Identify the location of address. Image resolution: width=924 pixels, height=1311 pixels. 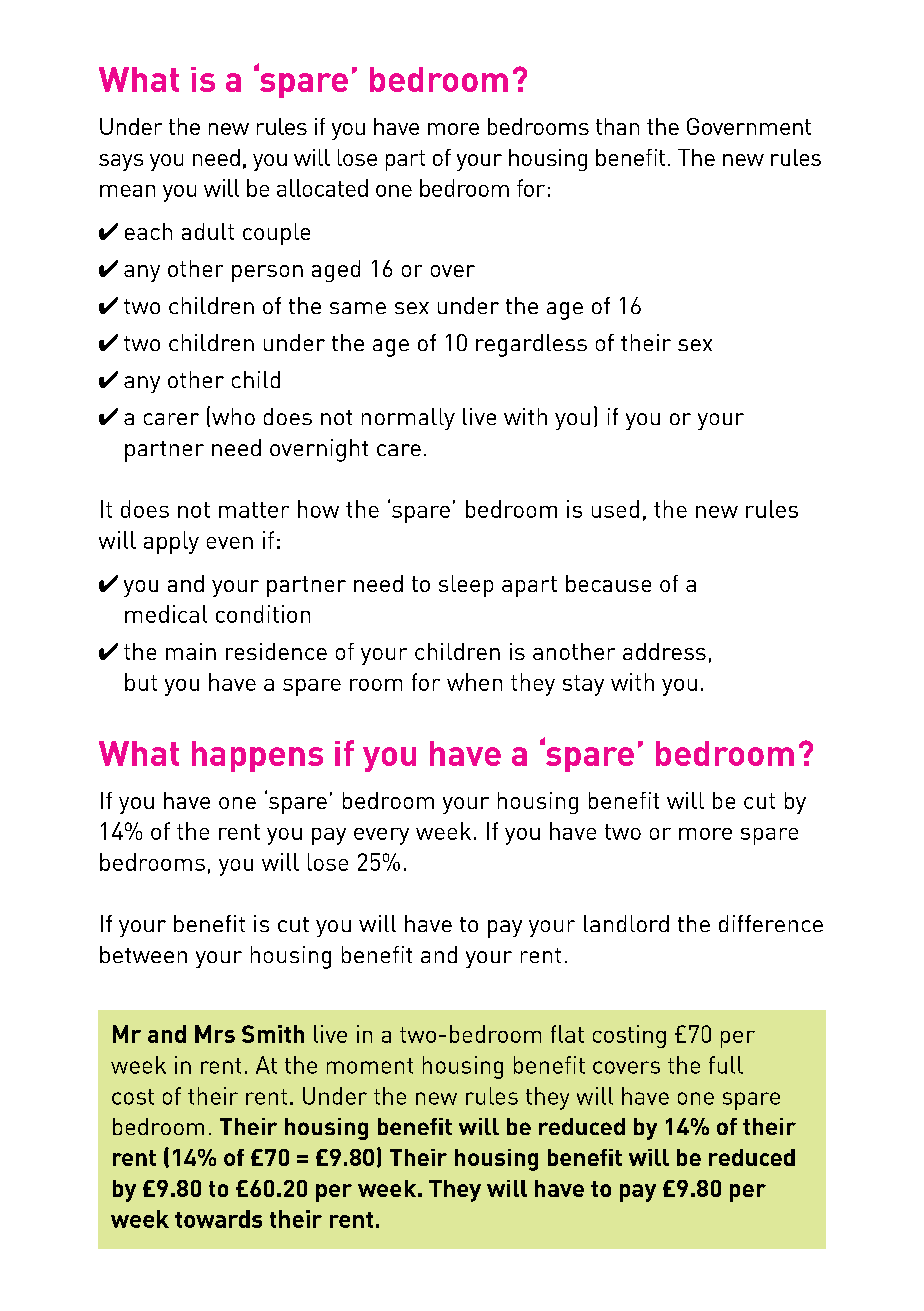
(664, 651).
